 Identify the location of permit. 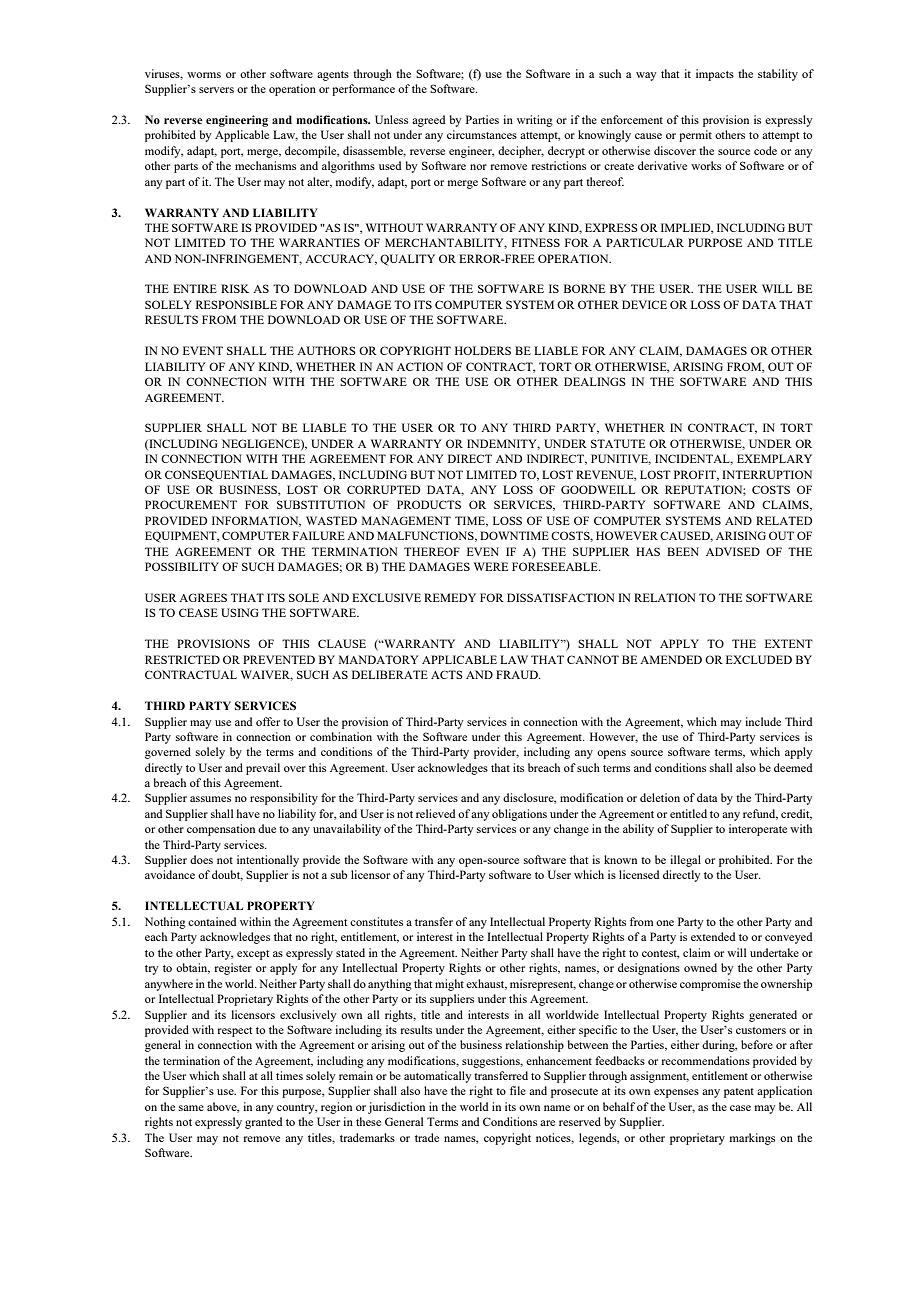
(695, 136).
